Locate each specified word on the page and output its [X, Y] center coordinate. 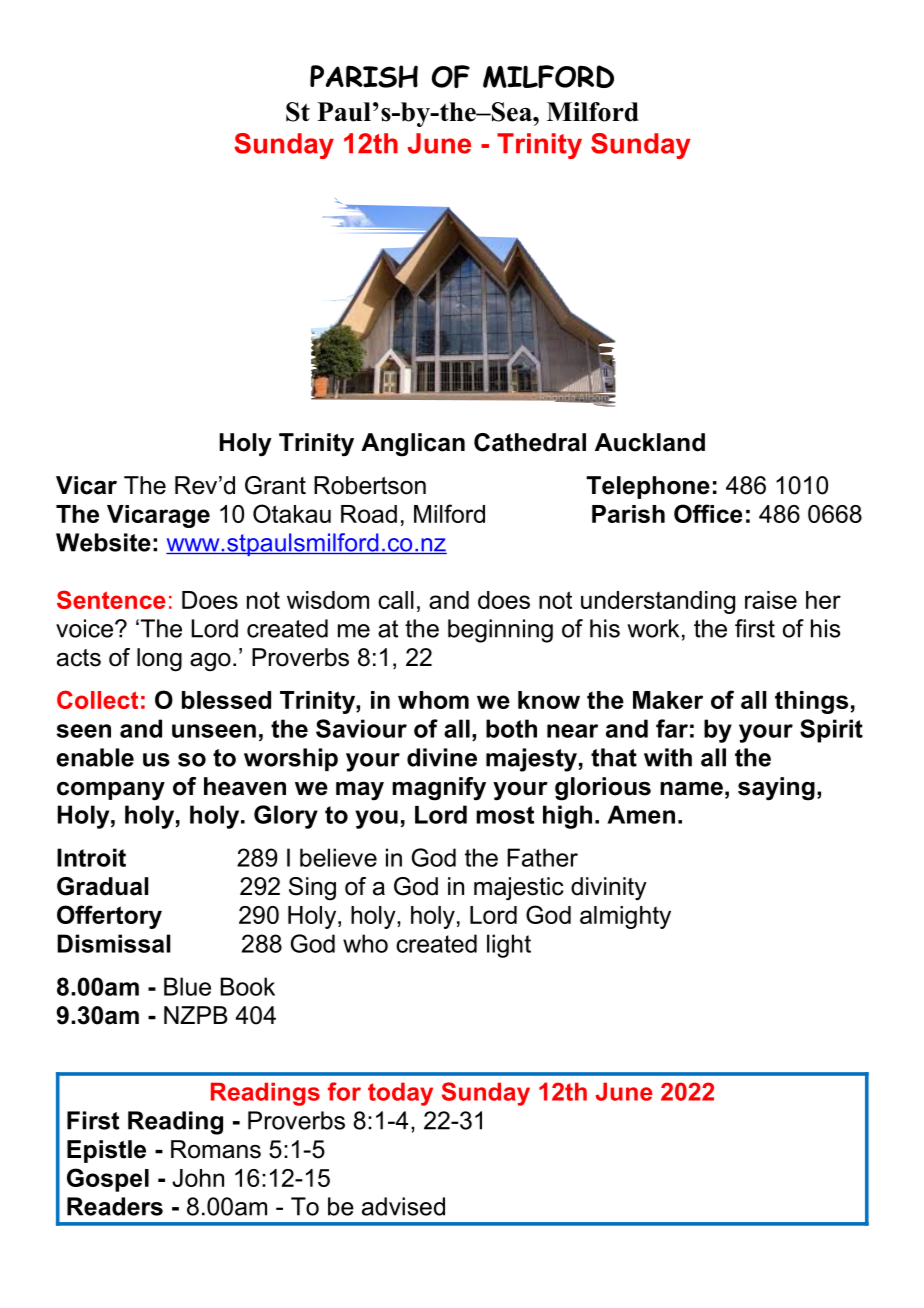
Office [708, 513]
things [811, 702]
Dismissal [113, 943]
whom [433, 700]
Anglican [413, 445]
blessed [226, 700]
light [509, 946]
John [198, 1178]
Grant [275, 485]
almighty [625, 917]
